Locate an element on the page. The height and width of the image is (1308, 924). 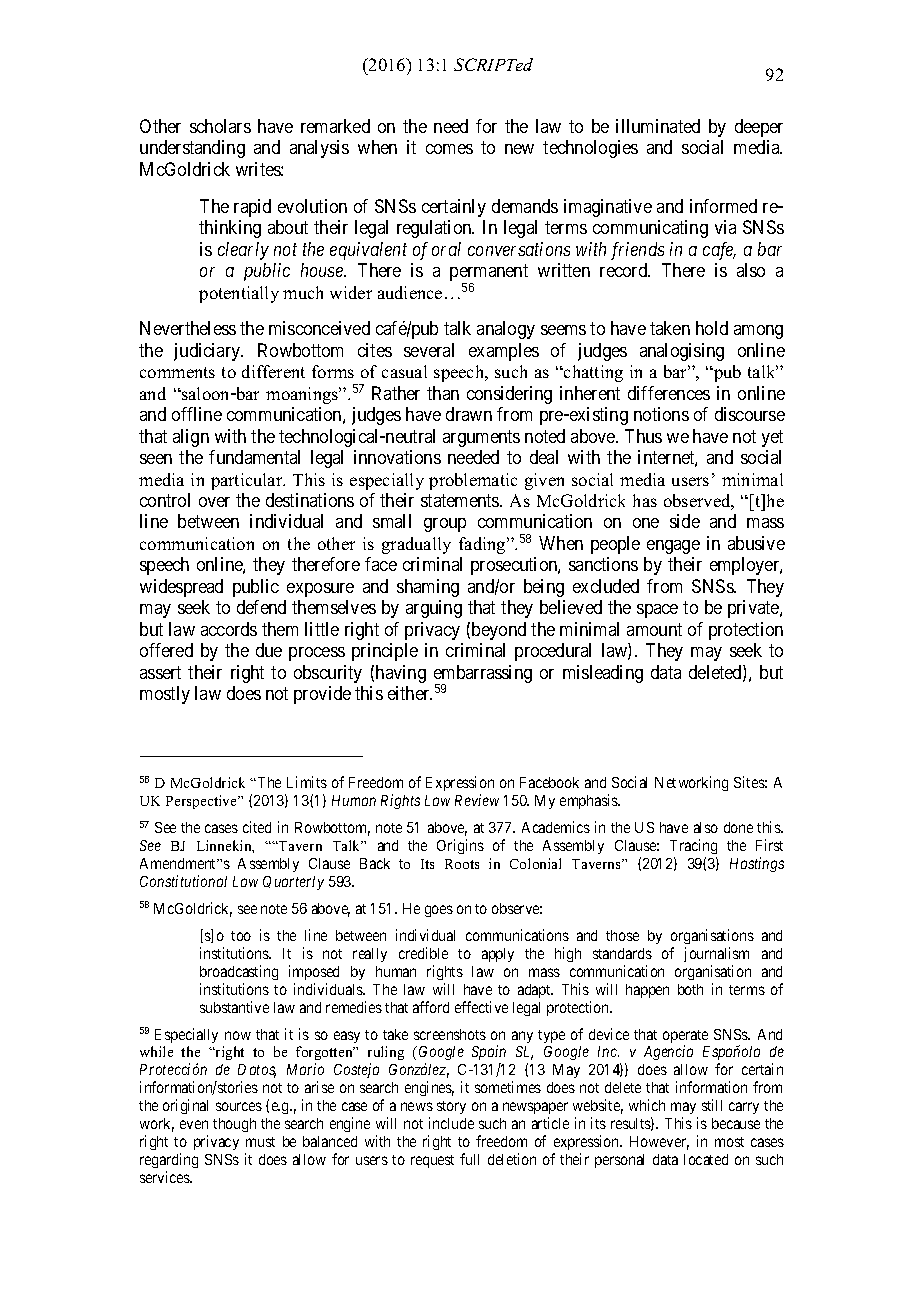
engage is located at coordinates (673, 547).
